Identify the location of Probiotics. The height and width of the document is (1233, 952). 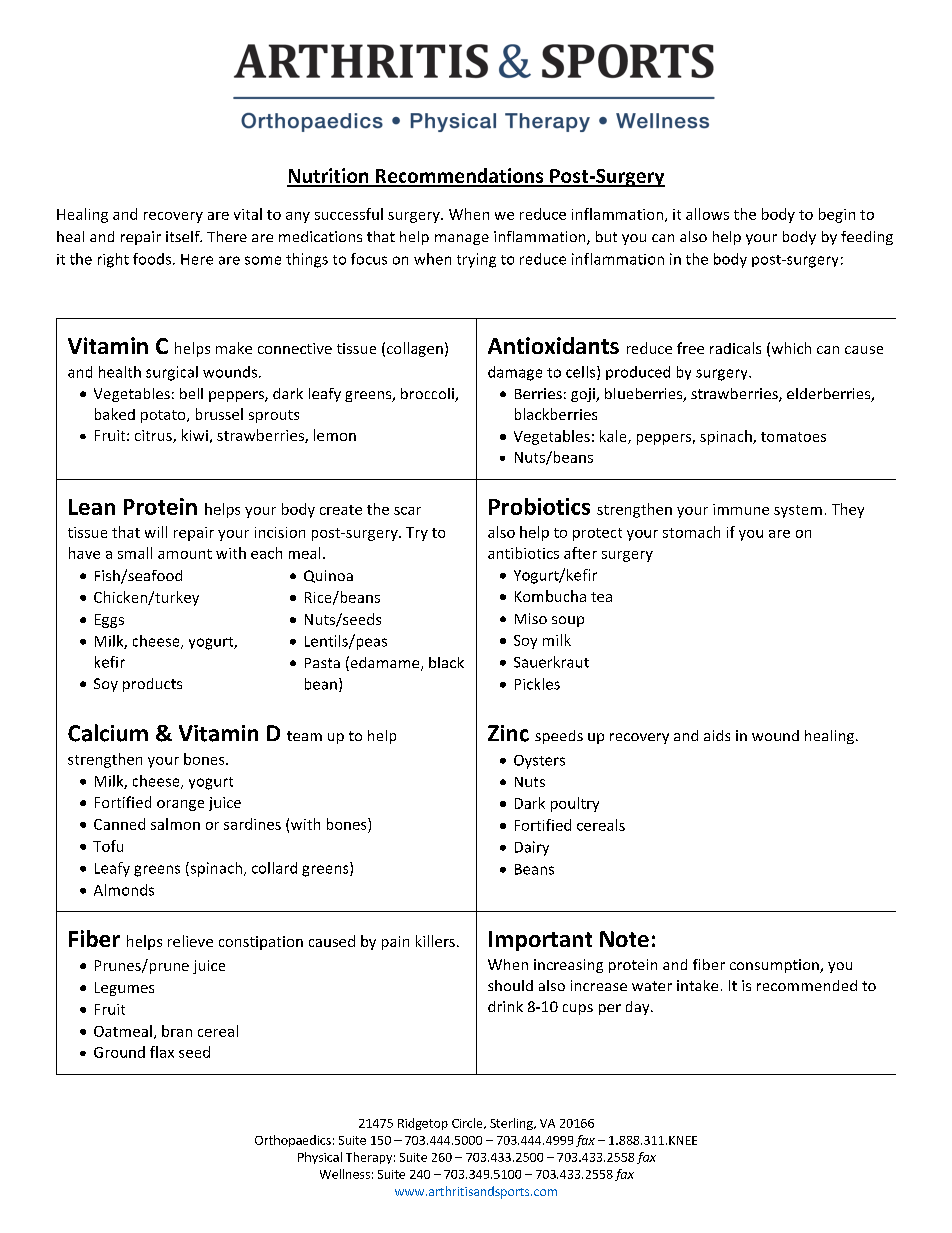
(539, 506).
